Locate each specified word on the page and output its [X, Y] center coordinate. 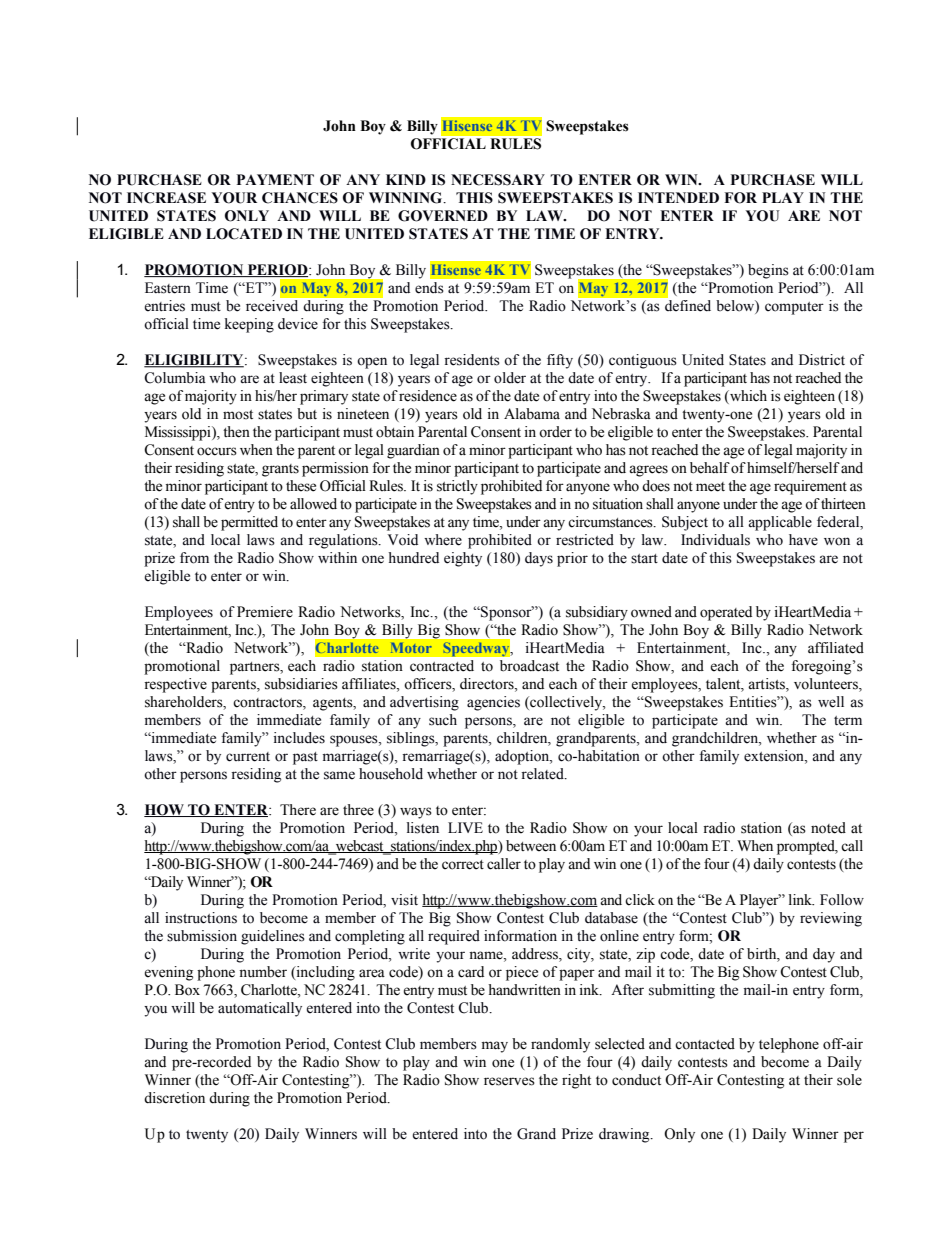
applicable [780, 523]
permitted [249, 523]
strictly [457, 487]
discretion [174, 1098]
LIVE [465, 827]
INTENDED [678, 197]
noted [828, 828]
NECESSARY [498, 180]
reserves [509, 1081]
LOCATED [244, 234]
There [298, 810]
